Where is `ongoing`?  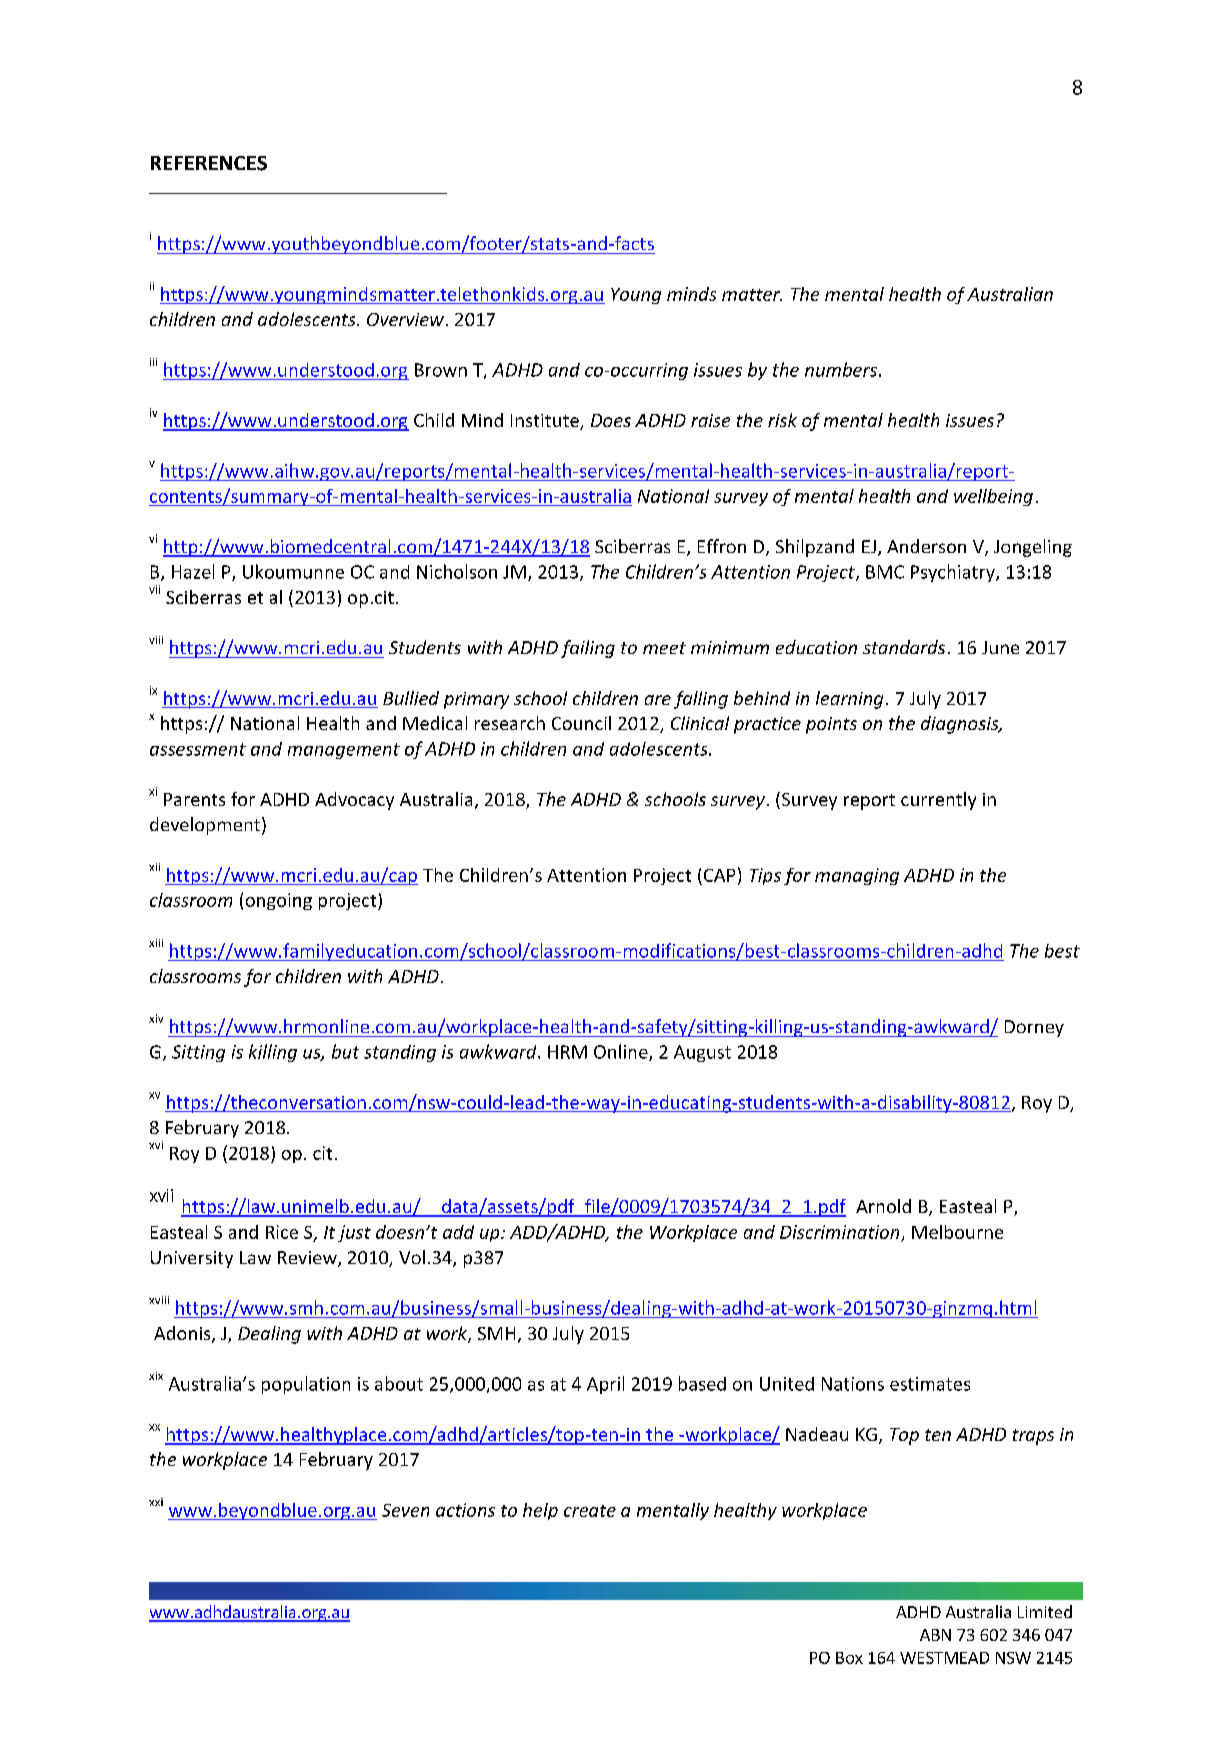
ongoing is located at coordinates (279, 901).
